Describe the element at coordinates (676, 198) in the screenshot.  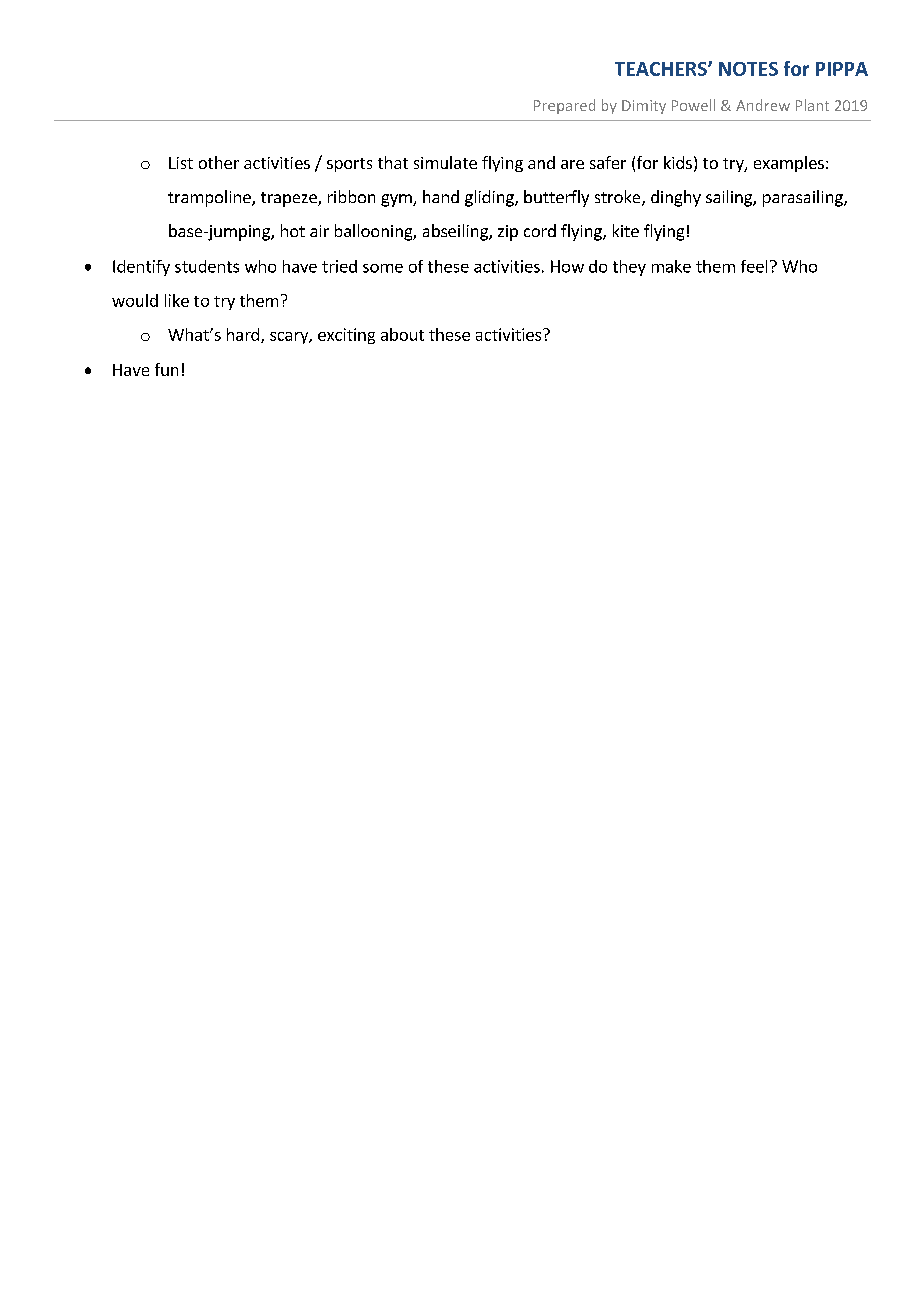
I see `dinghy` at that location.
